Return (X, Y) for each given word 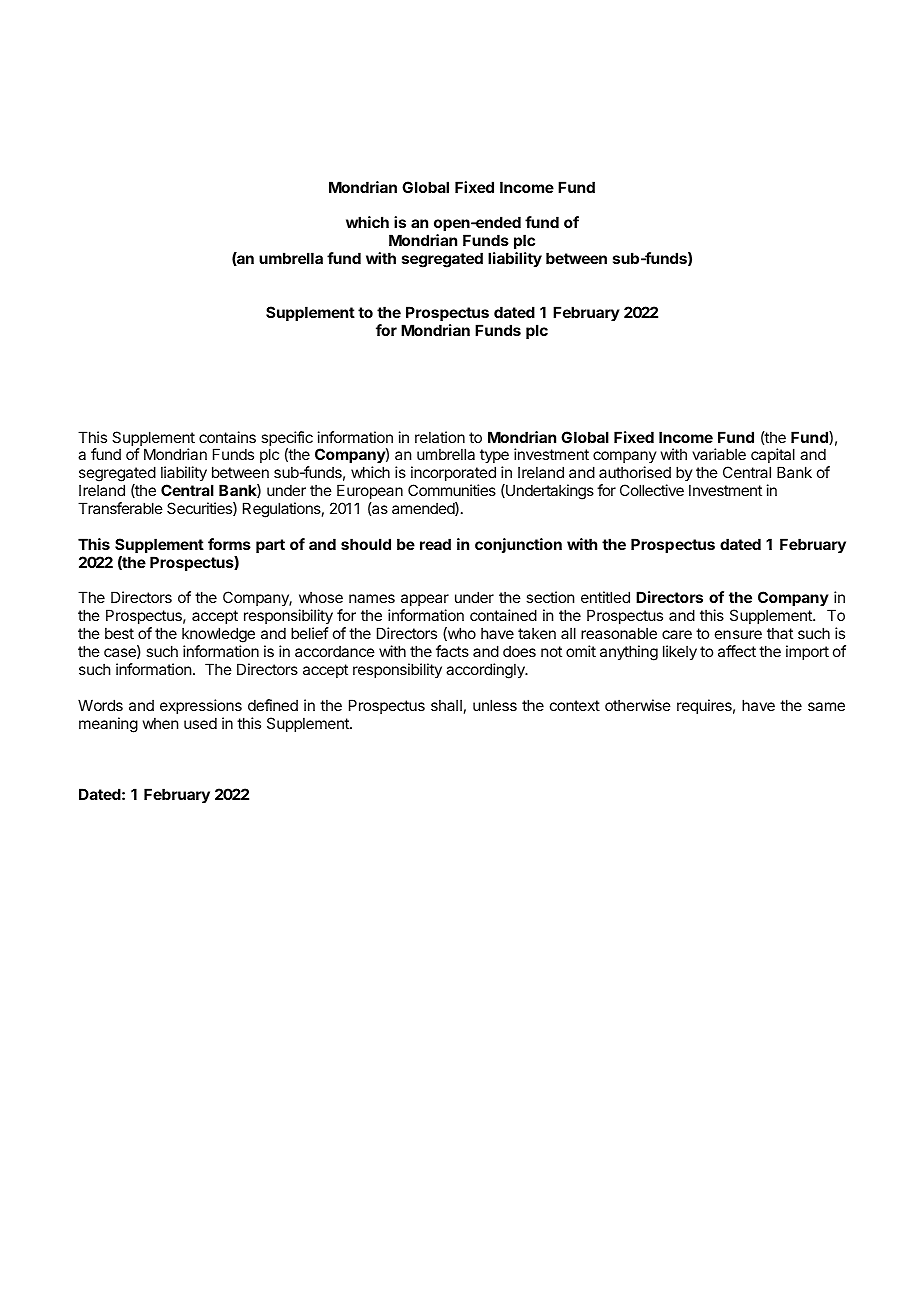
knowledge (218, 636)
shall (446, 705)
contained (503, 615)
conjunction (518, 545)
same (826, 706)
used (200, 723)
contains (227, 437)
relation (440, 437)
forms (229, 544)
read (435, 544)
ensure (738, 634)
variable (719, 454)
